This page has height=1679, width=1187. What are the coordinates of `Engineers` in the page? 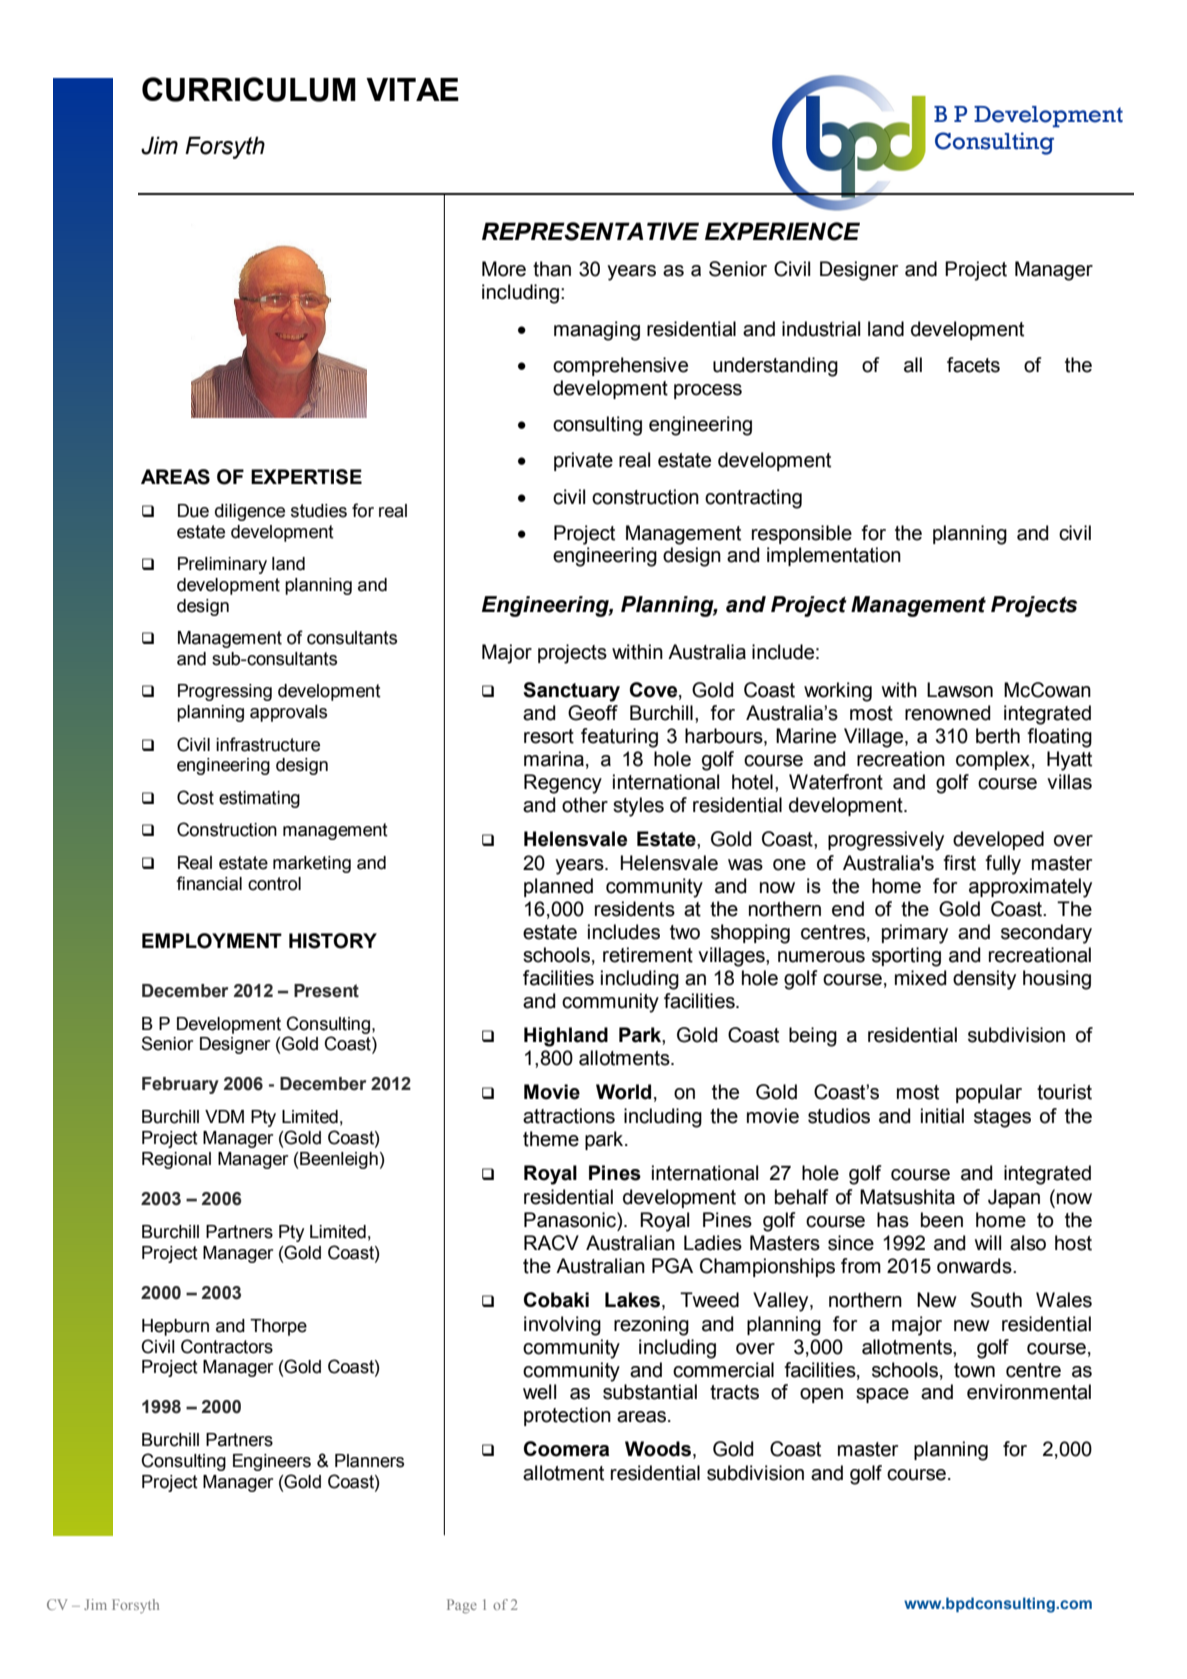 It's located at (272, 1462).
